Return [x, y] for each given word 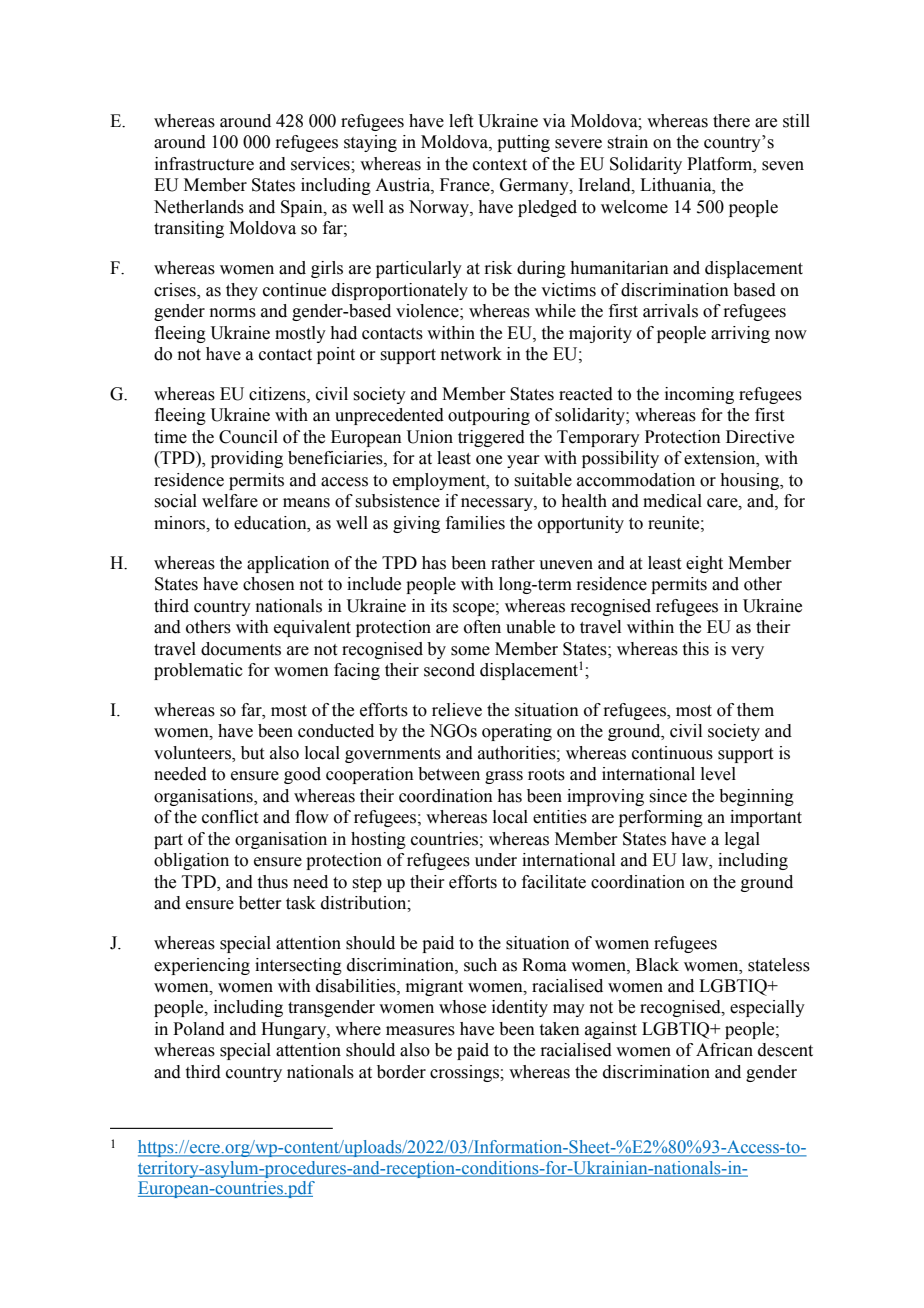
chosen [269, 584]
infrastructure [204, 164]
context [500, 165]
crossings [465, 1073]
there [731, 121]
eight [704, 564]
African [724, 1050]
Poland [199, 1029]
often [482, 627]
